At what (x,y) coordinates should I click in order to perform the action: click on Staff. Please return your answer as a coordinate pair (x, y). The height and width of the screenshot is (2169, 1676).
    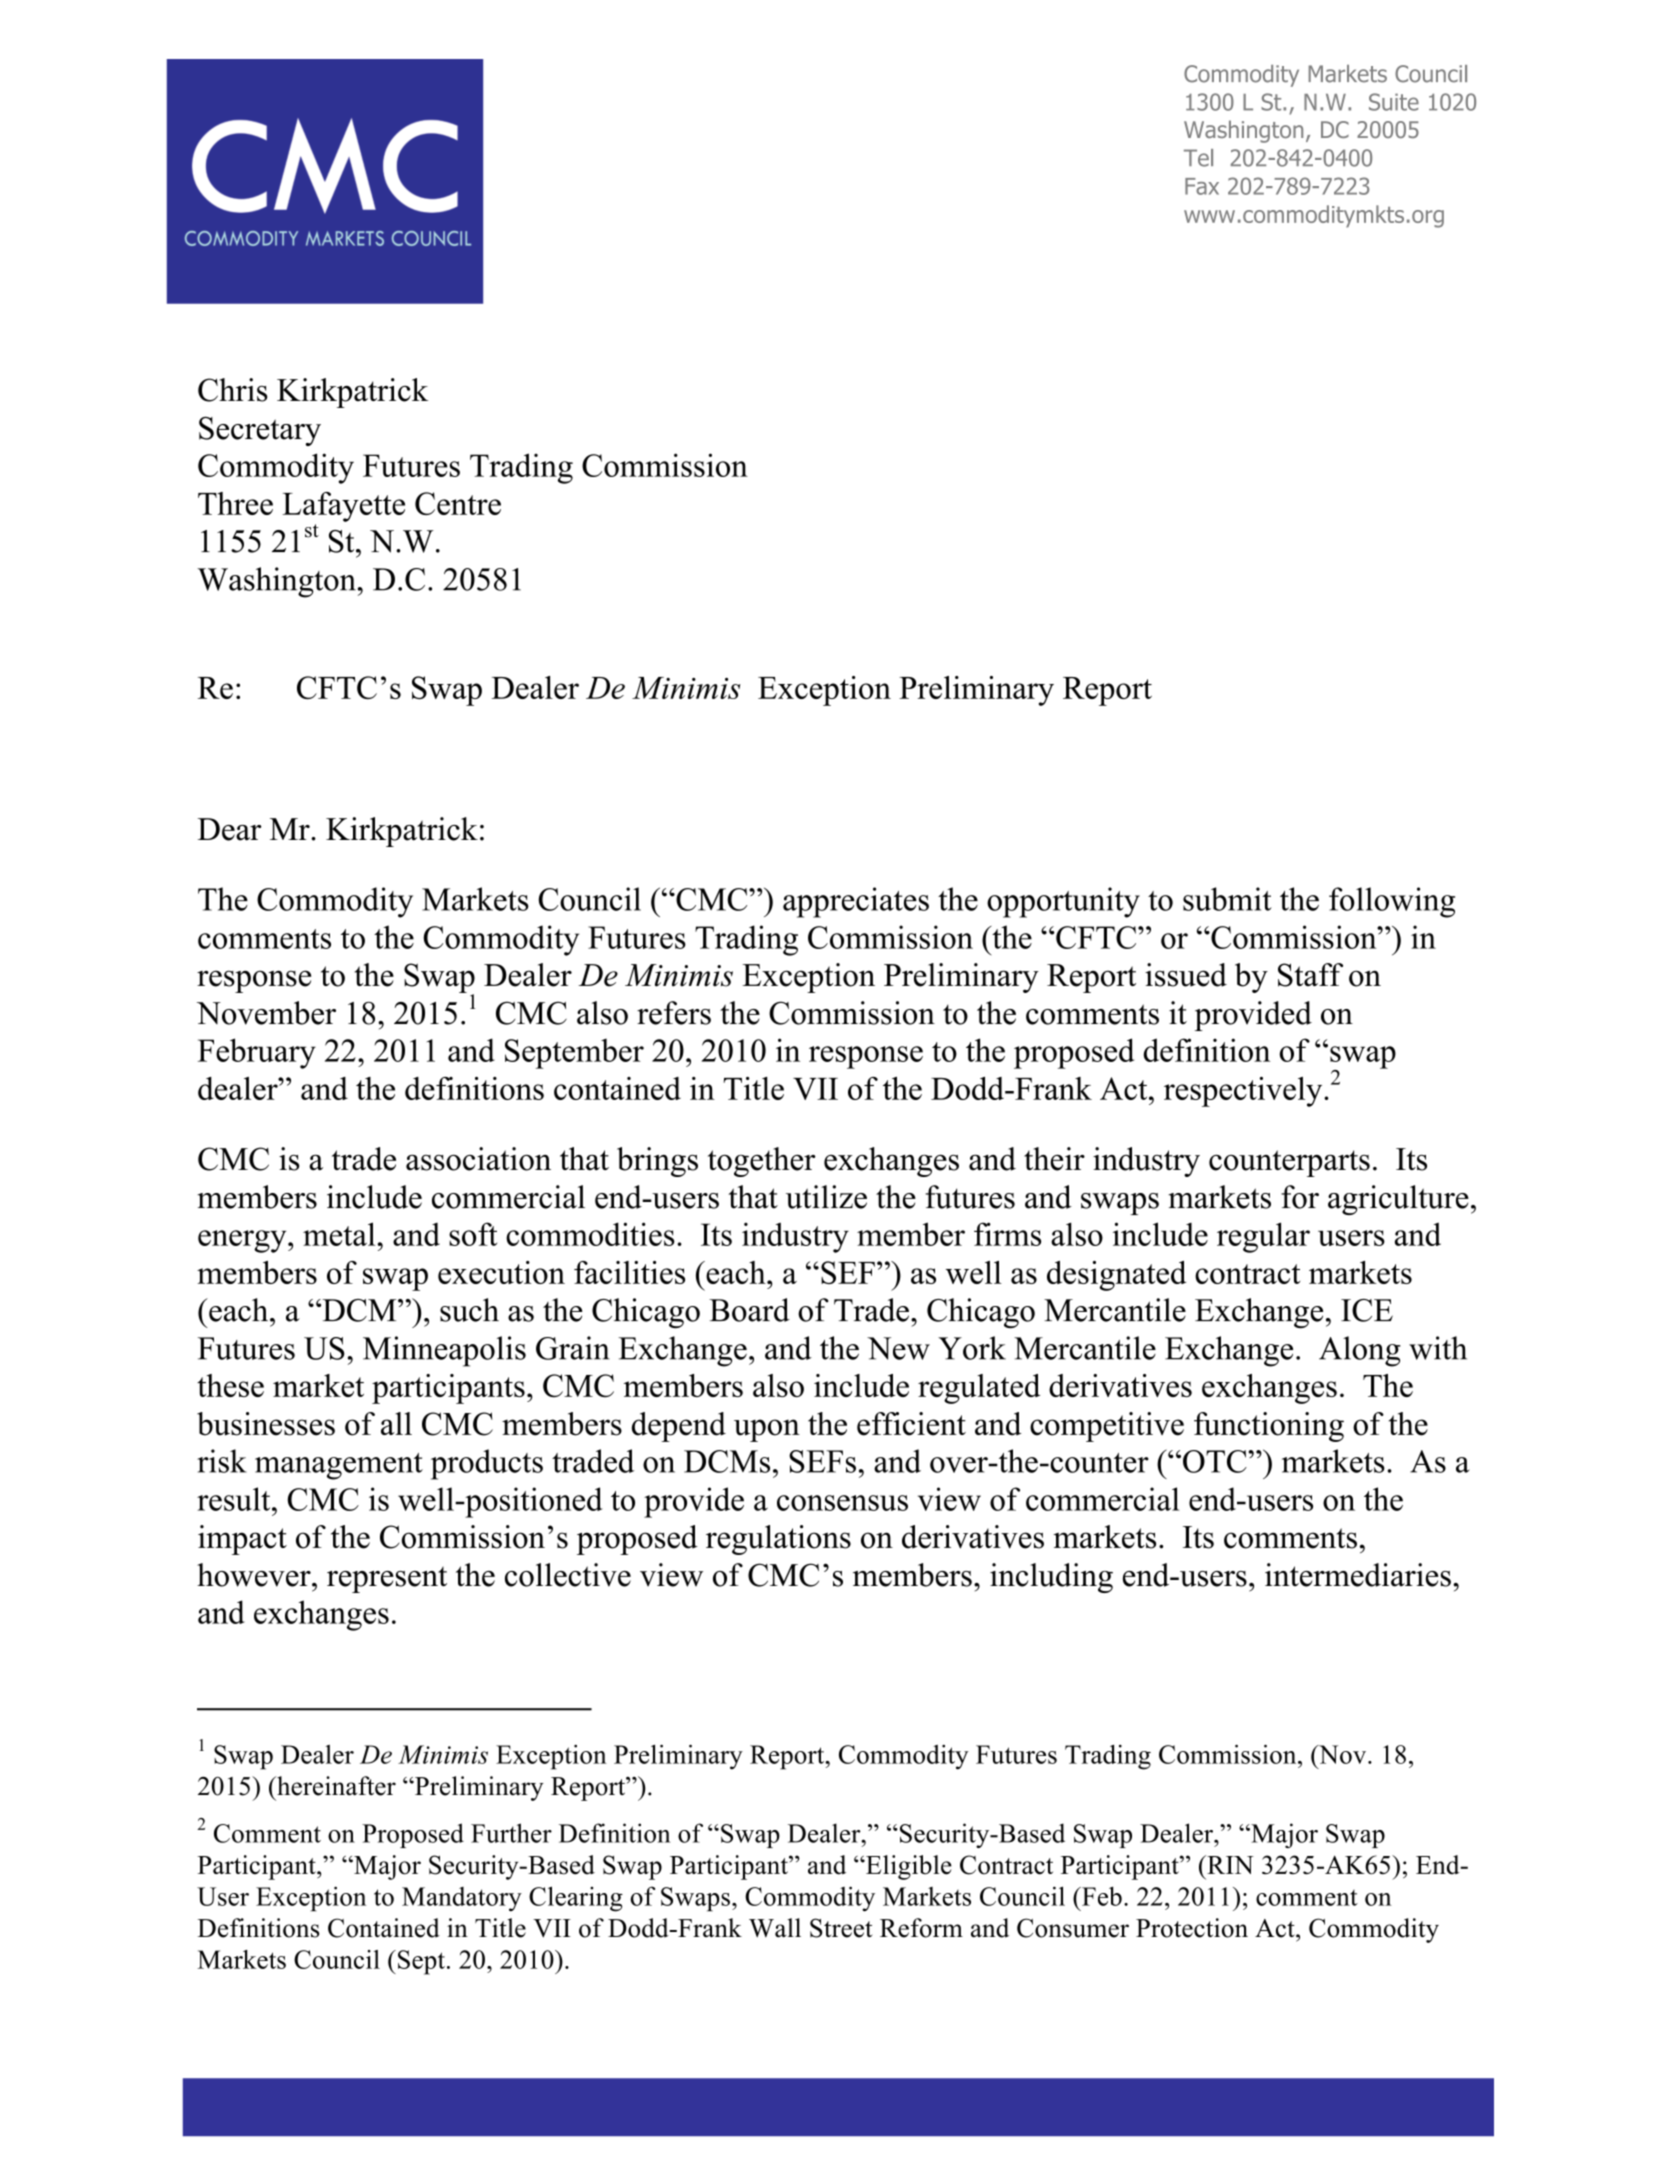
    Looking at the image, I should click on (1310, 975).
